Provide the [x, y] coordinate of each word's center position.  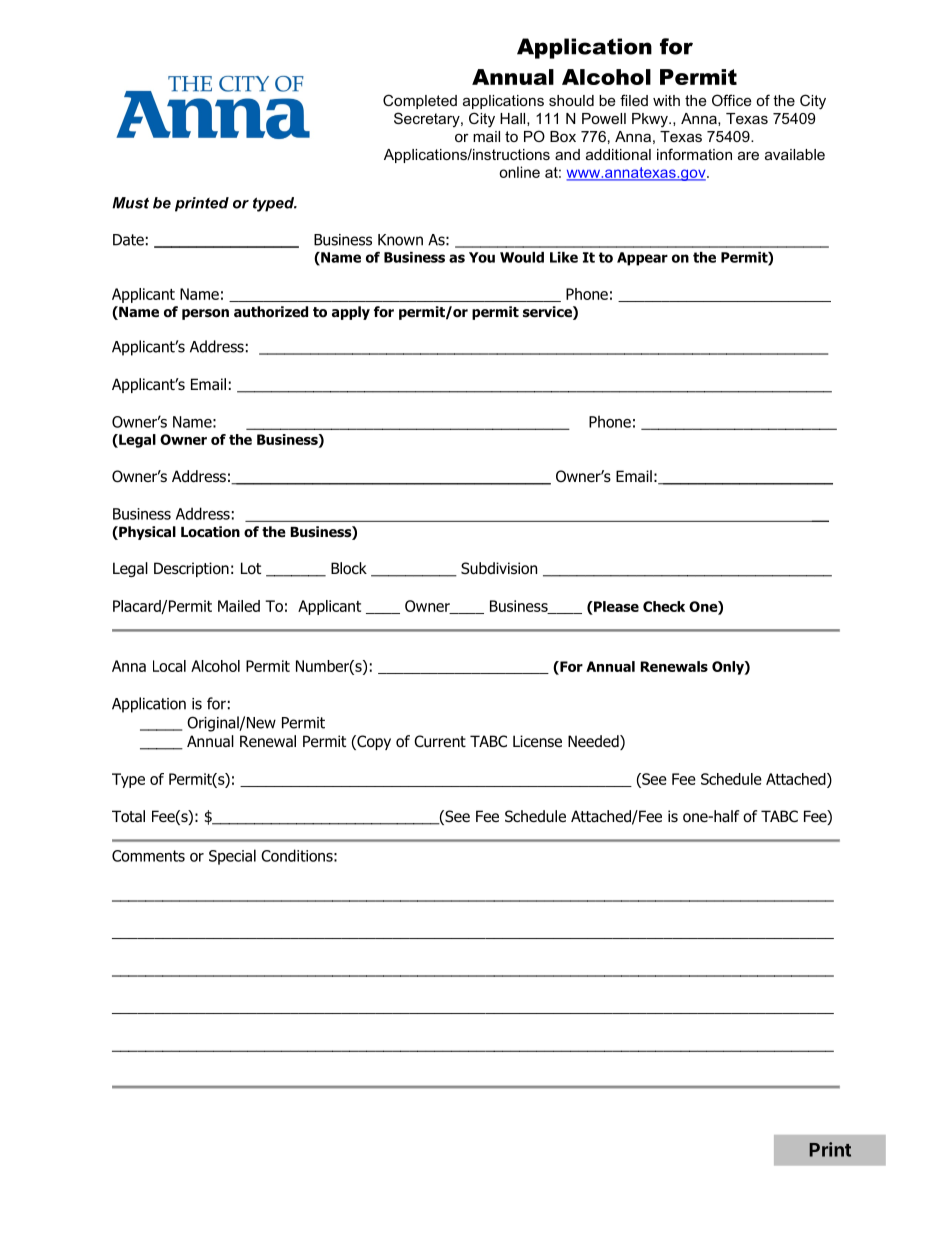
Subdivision [499, 568]
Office [732, 100]
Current [440, 741]
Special [232, 857]
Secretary [428, 120]
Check [664, 606]
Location [210, 532]
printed [202, 204]
